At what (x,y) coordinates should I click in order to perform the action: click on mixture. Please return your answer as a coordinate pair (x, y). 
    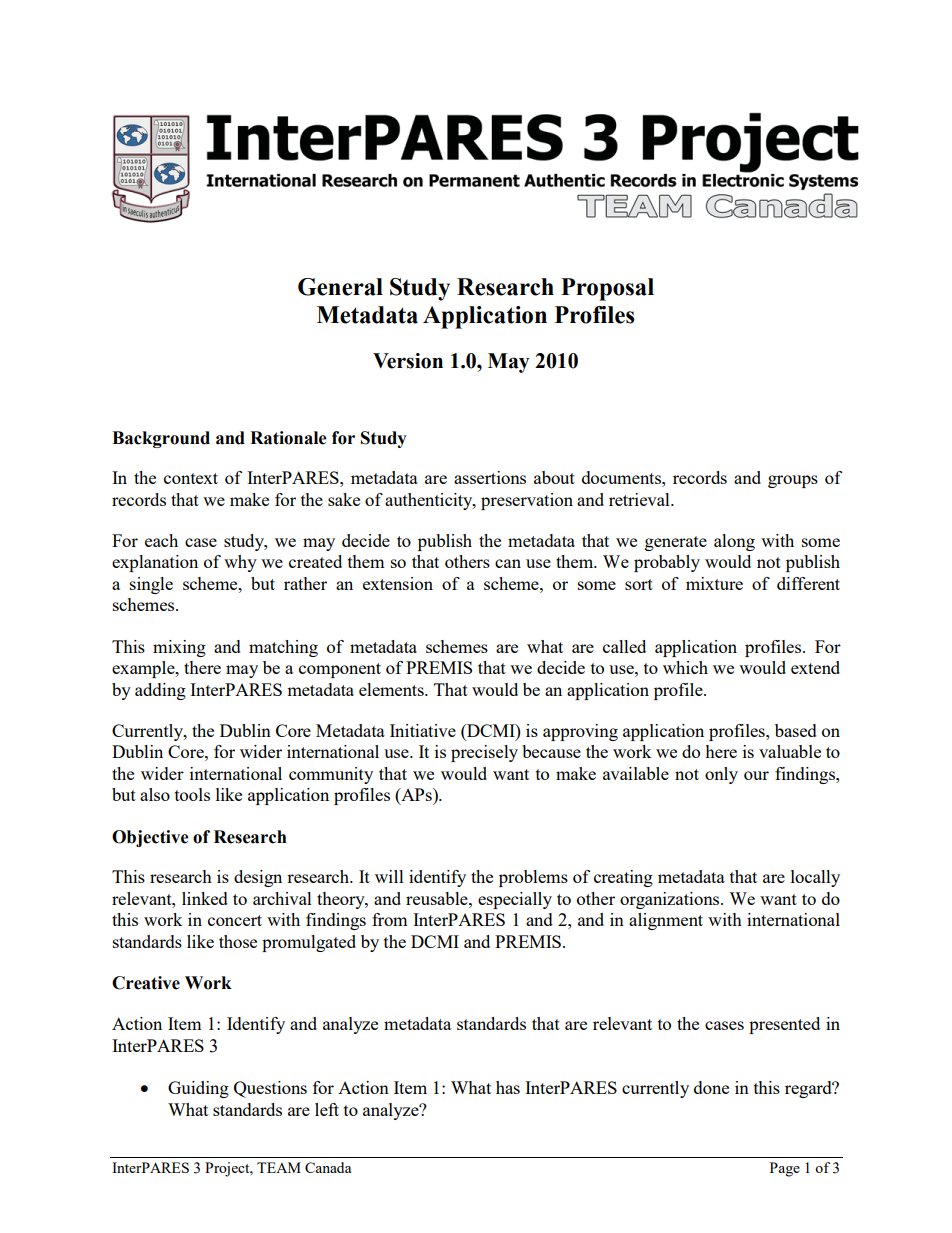
    Looking at the image, I should click on (714, 583).
